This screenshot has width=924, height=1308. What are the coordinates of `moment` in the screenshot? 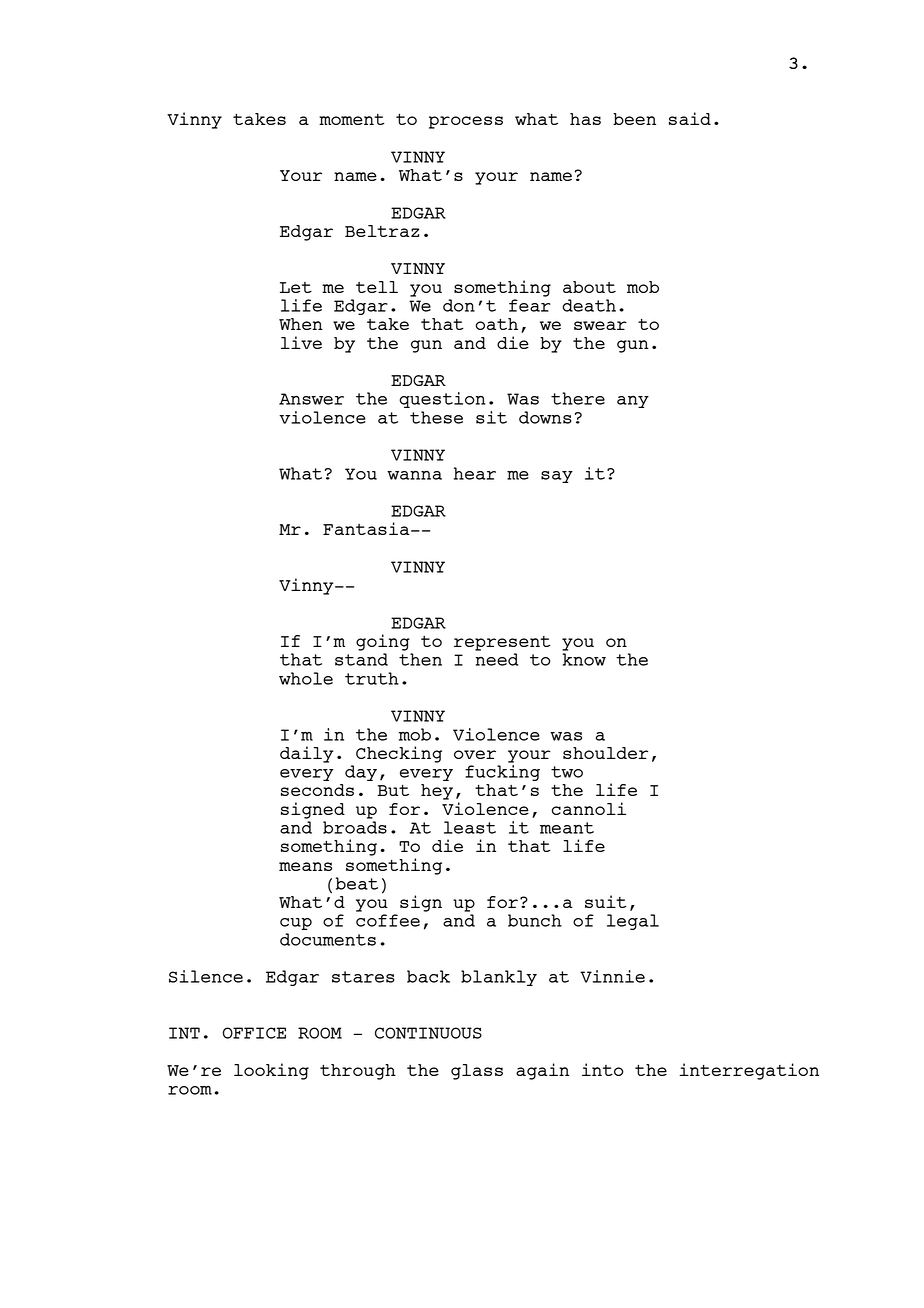 It's located at (352, 119).
